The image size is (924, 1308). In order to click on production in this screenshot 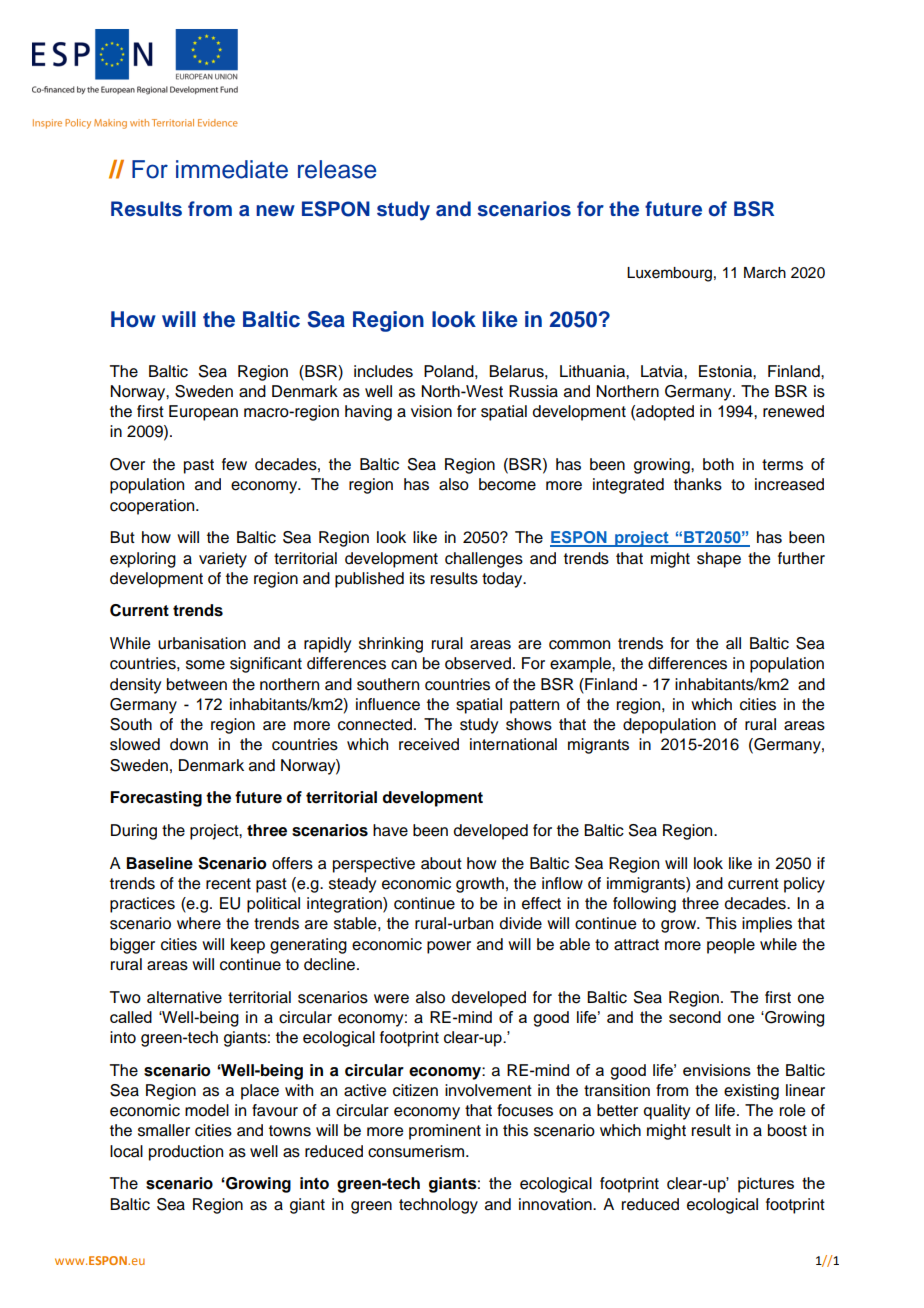, I will do `click(186, 1153)`.
